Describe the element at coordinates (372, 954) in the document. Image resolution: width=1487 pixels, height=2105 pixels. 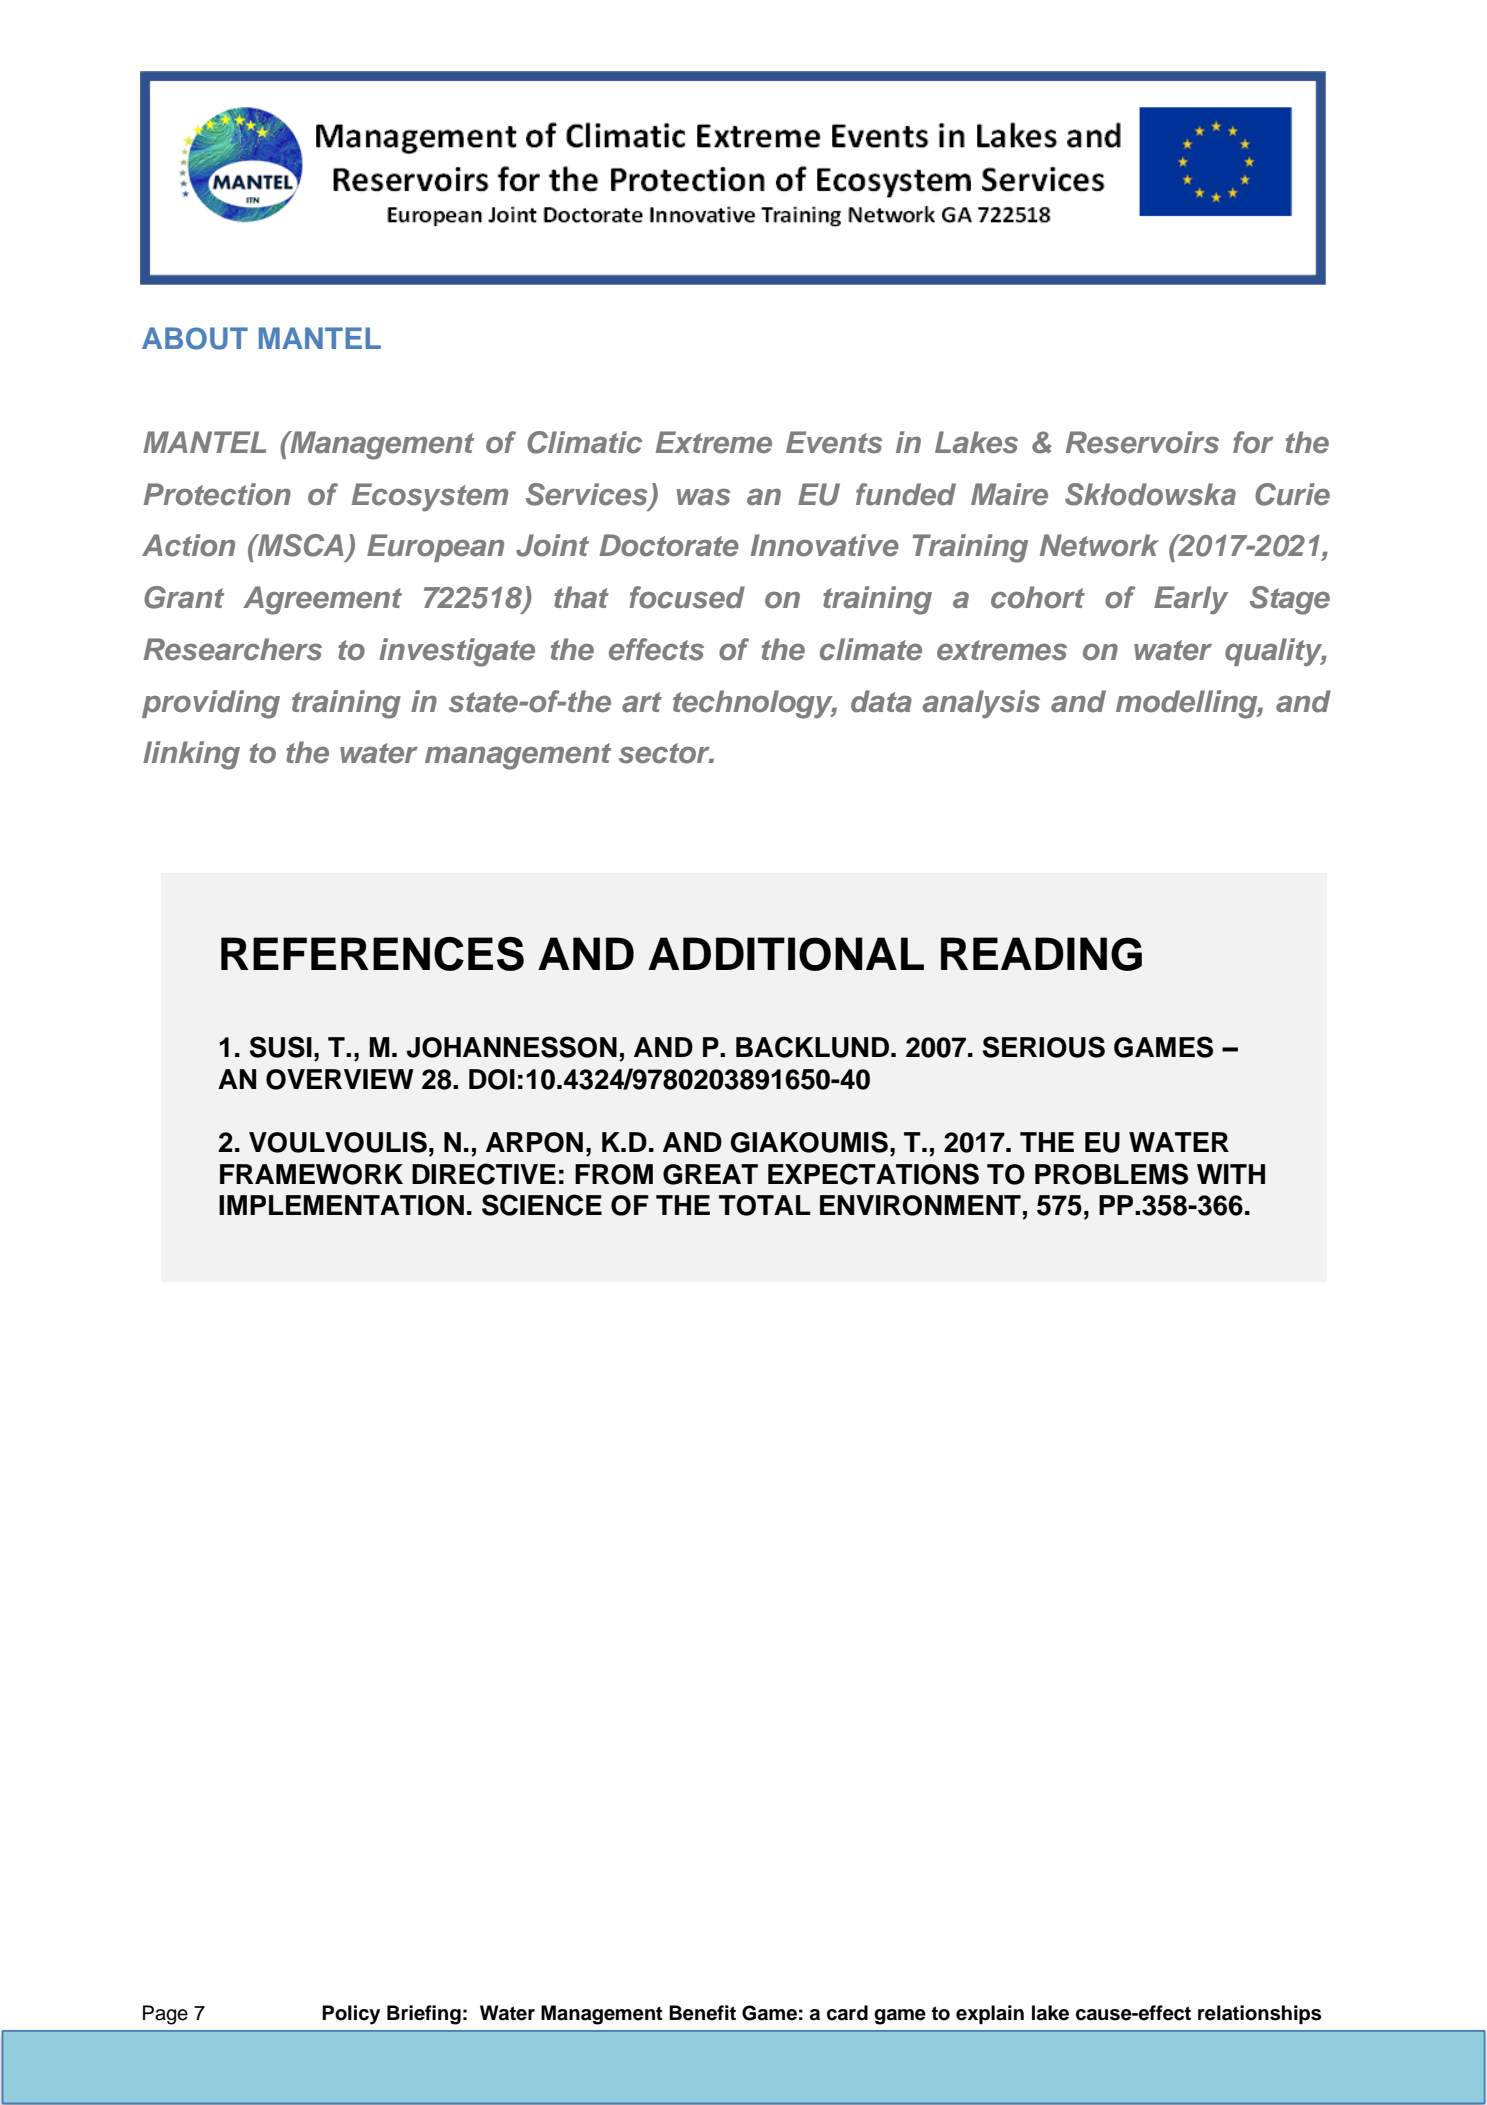
I see `REFERENCES` at that location.
